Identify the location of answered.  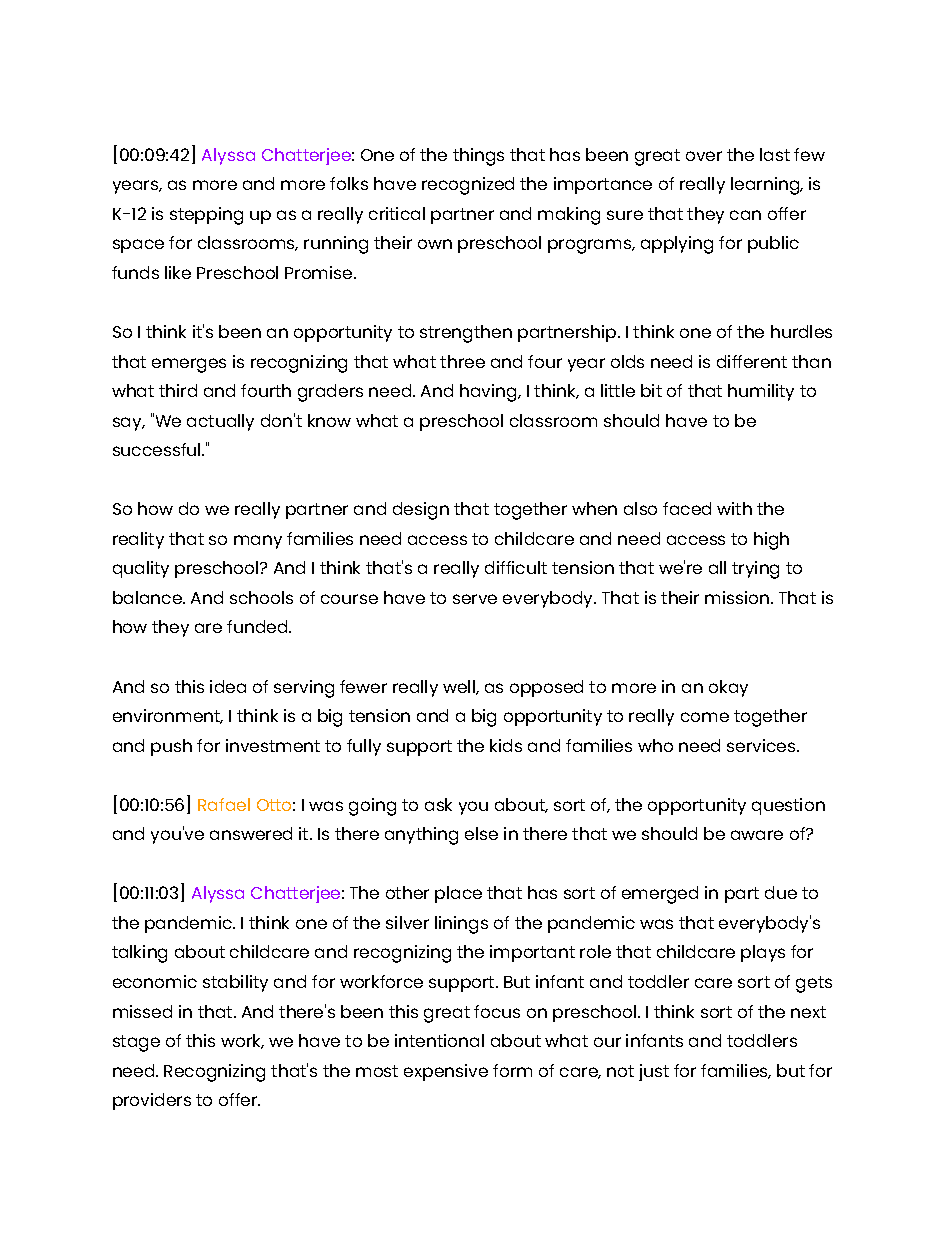
(251, 833).
